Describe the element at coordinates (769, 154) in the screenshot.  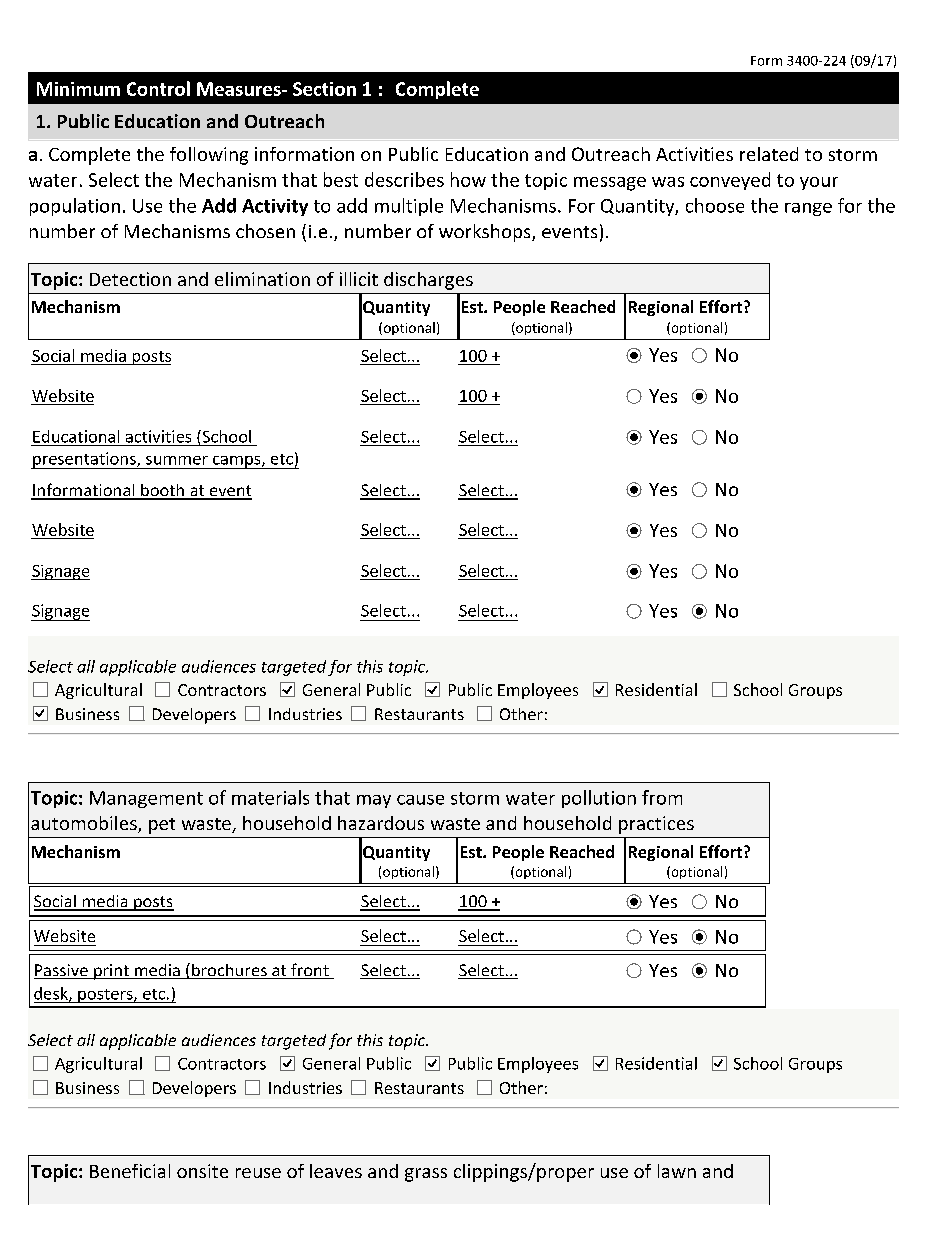
I see `related` at that location.
